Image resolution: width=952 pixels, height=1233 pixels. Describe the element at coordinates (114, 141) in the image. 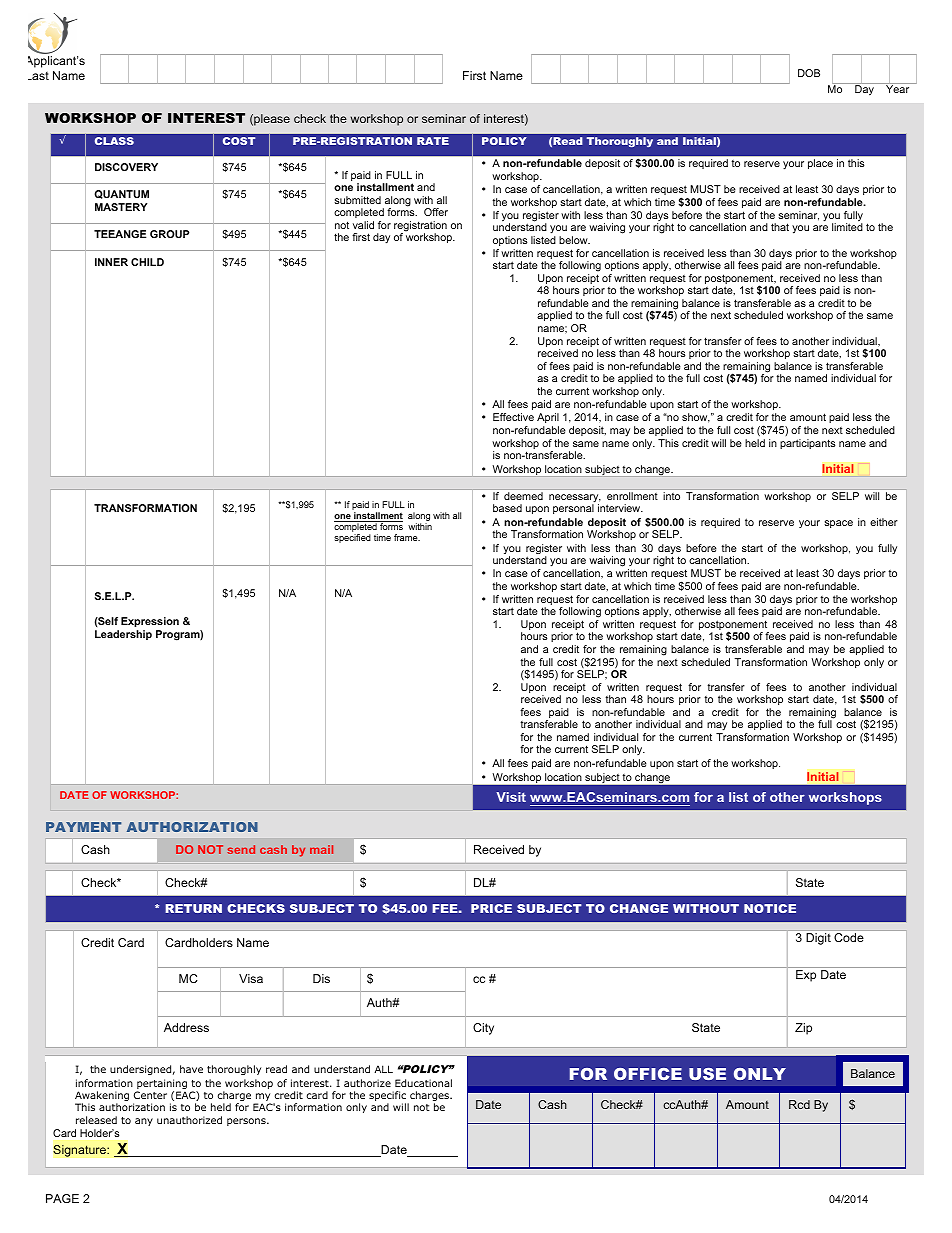

I see `CLASS` at that location.
